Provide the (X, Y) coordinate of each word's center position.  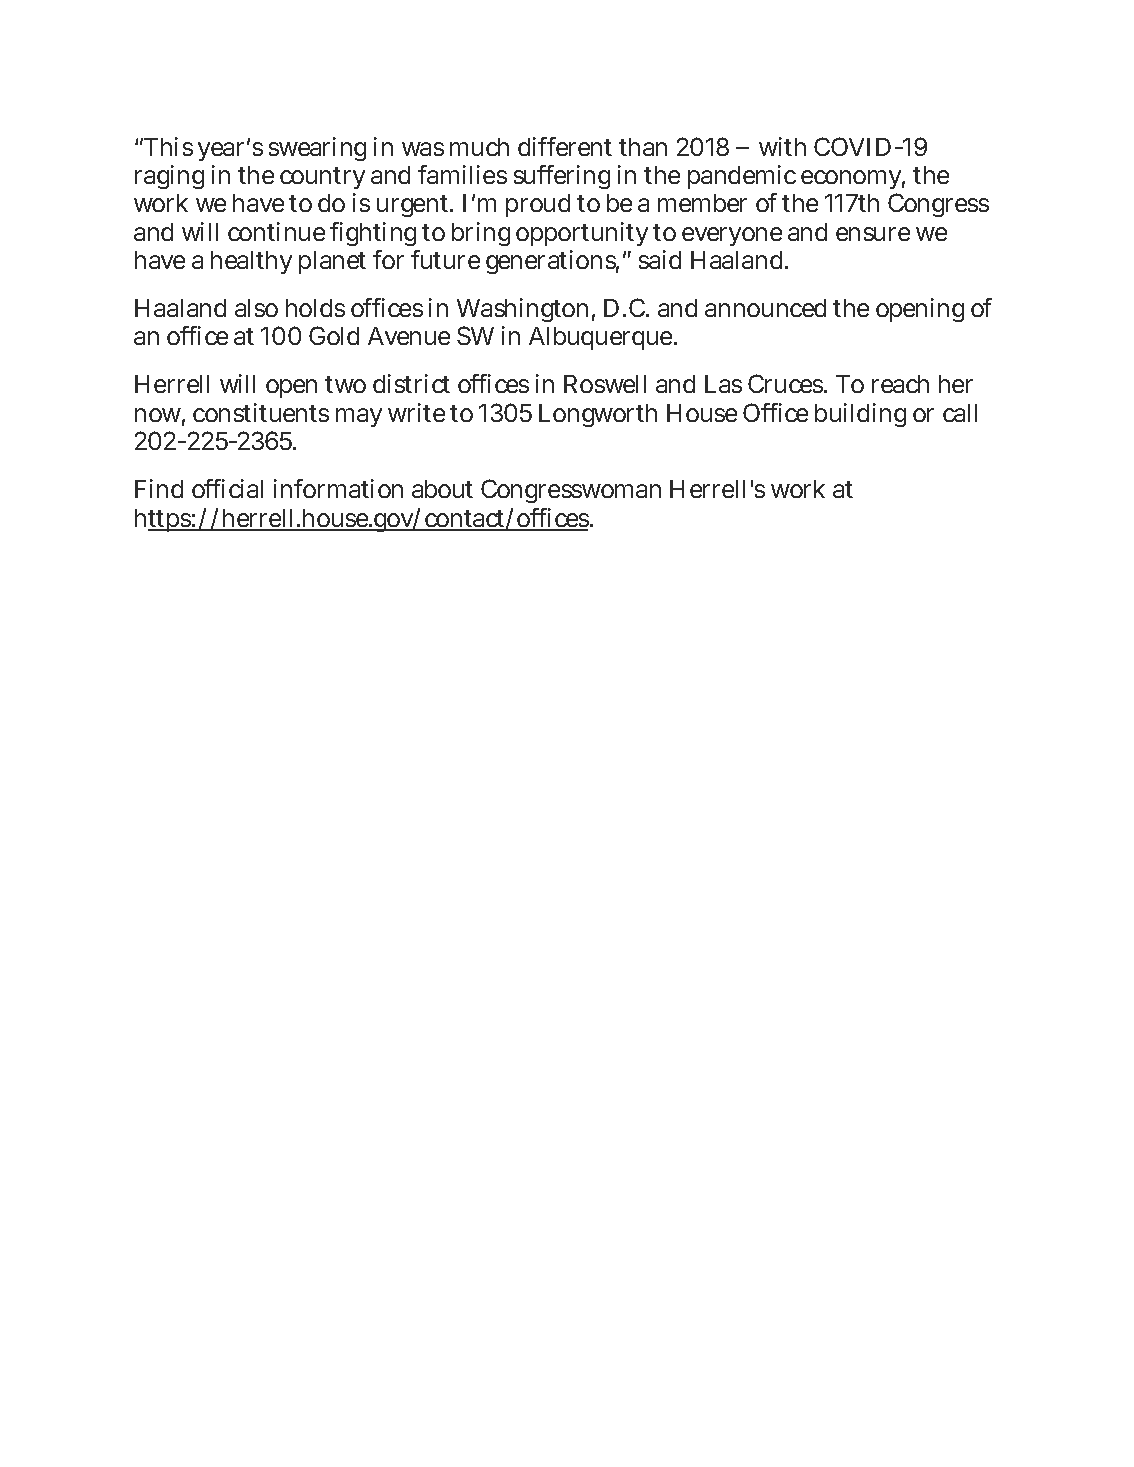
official (227, 488)
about (442, 489)
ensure (873, 234)
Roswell (605, 384)
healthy (251, 262)
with (782, 146)
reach (900, 384)
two (345, 384)
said (660, 259)
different (565, 146)
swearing (317, 149)
